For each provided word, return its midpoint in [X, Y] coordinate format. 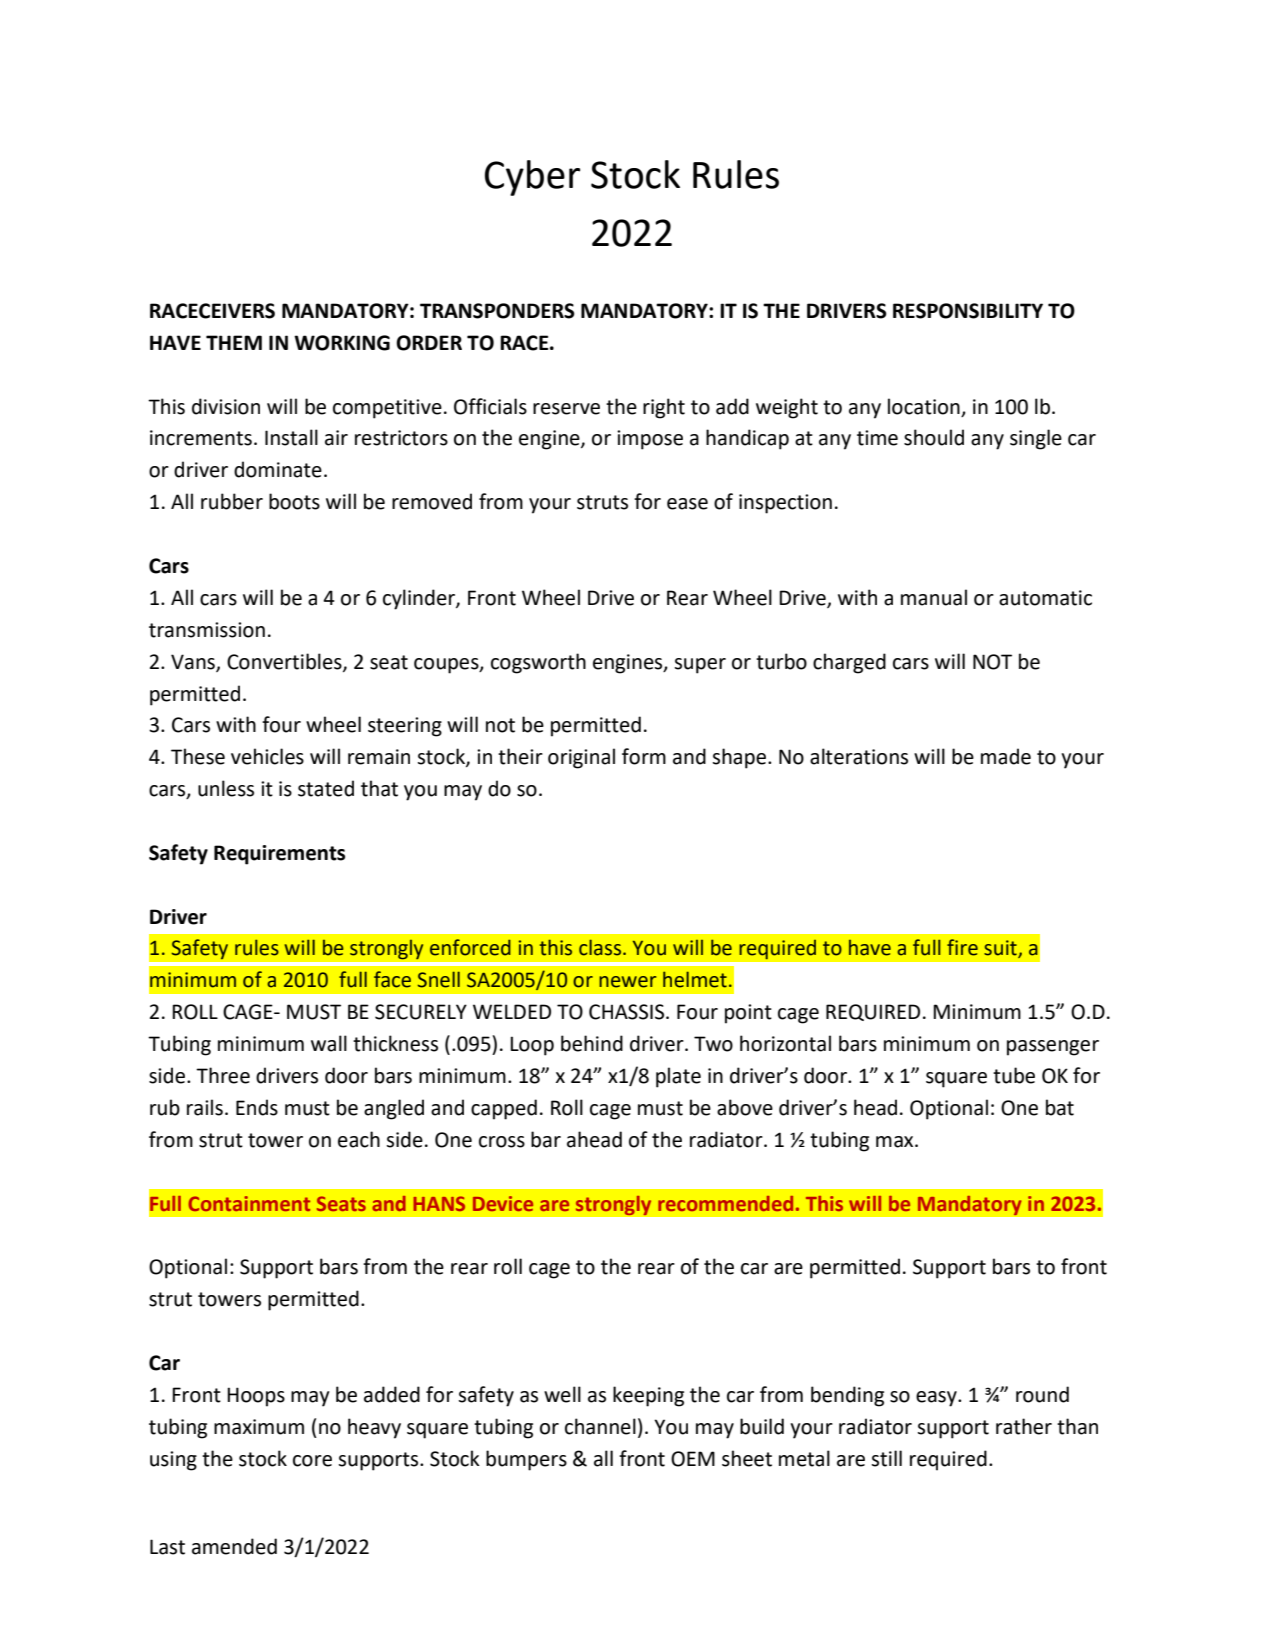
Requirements [279, 855]
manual [934, 597]
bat [1060, 1107]
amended [234, 1546]
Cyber [532, 178]
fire [962, 947]
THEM [234, 342]
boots [294, 501]
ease [687, 504]
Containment [249, 1203]
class [601, 947]
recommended [725, 1203]
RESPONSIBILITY [968, 311]
